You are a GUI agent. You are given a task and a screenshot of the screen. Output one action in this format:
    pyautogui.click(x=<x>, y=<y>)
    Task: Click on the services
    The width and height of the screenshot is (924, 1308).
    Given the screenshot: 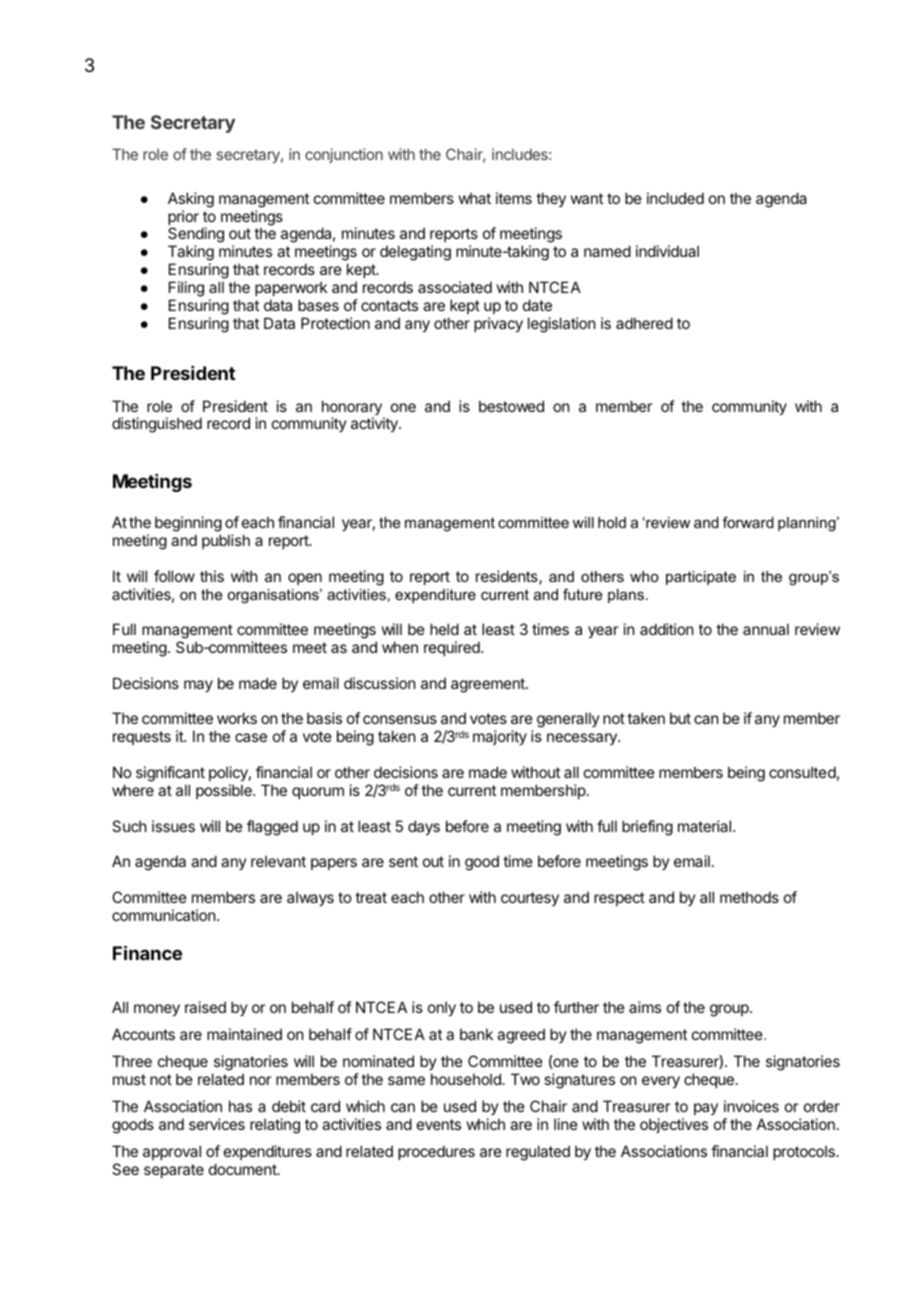 What is the action you would take?
    pyautogui.click(x=217, y=1124)
